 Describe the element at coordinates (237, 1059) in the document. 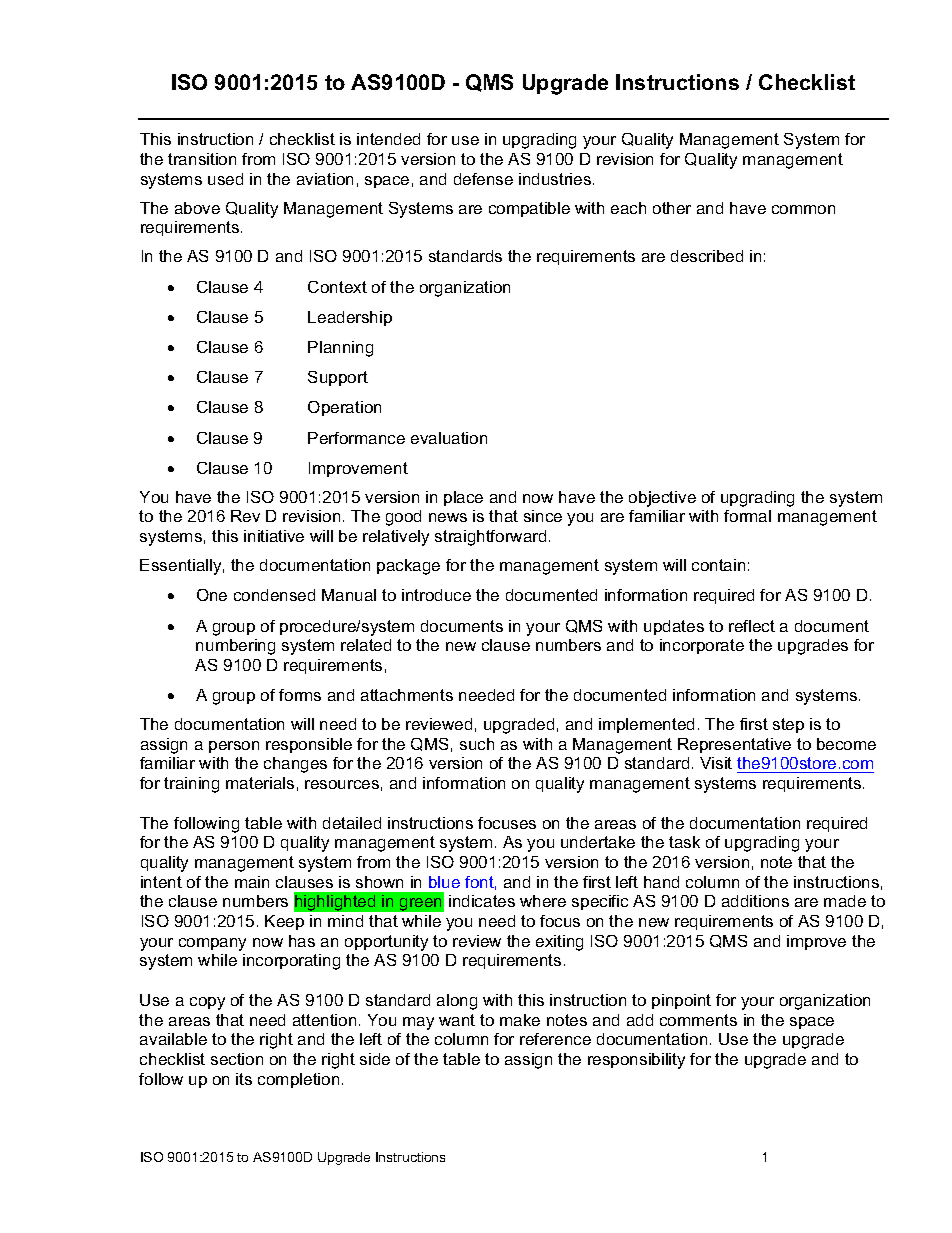

I see `section` at that location.
